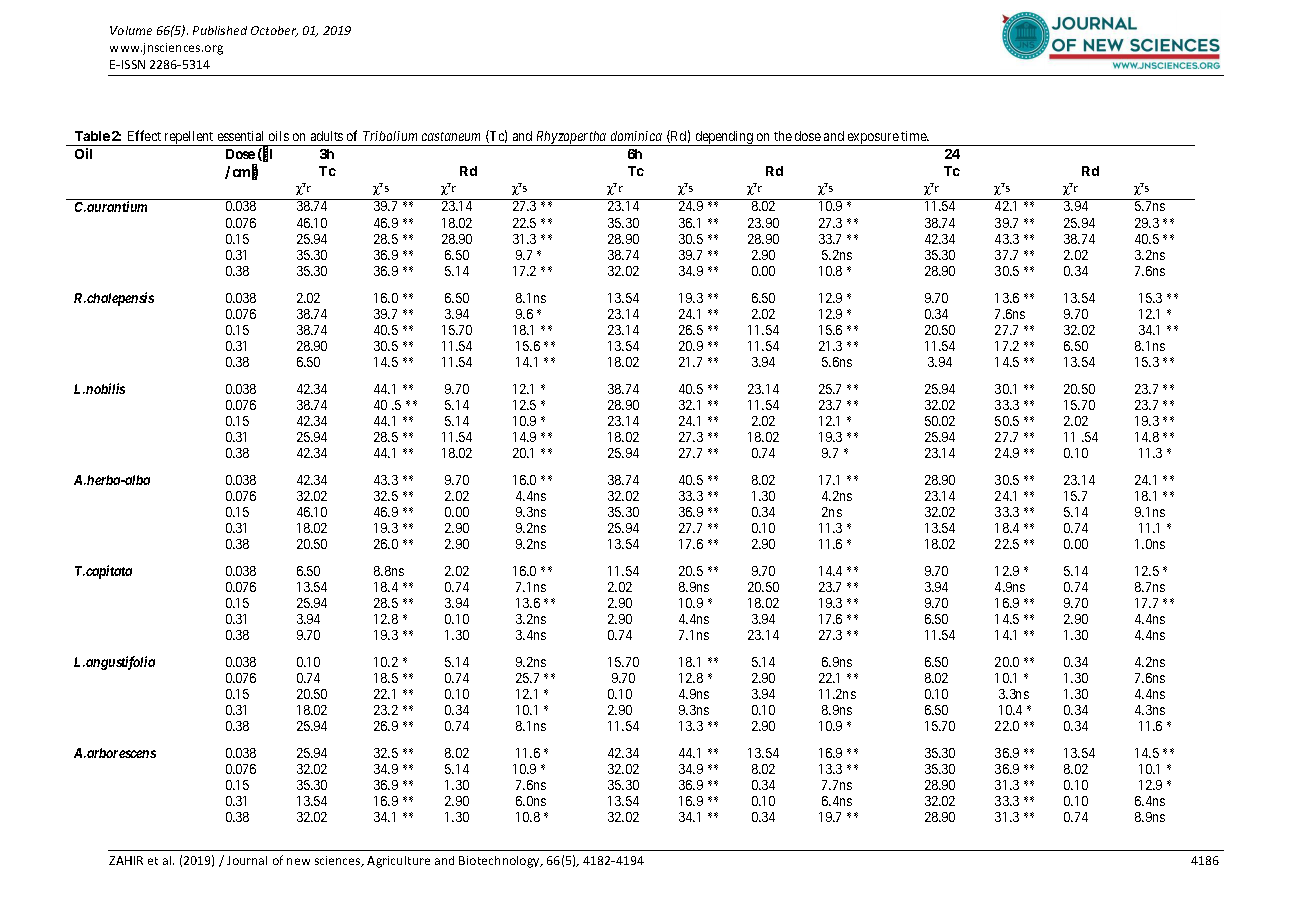 This image has height=924, width=1308. Describe the element at coordinates (500, 862) in the image. I see `Biotechnology` at that location.
